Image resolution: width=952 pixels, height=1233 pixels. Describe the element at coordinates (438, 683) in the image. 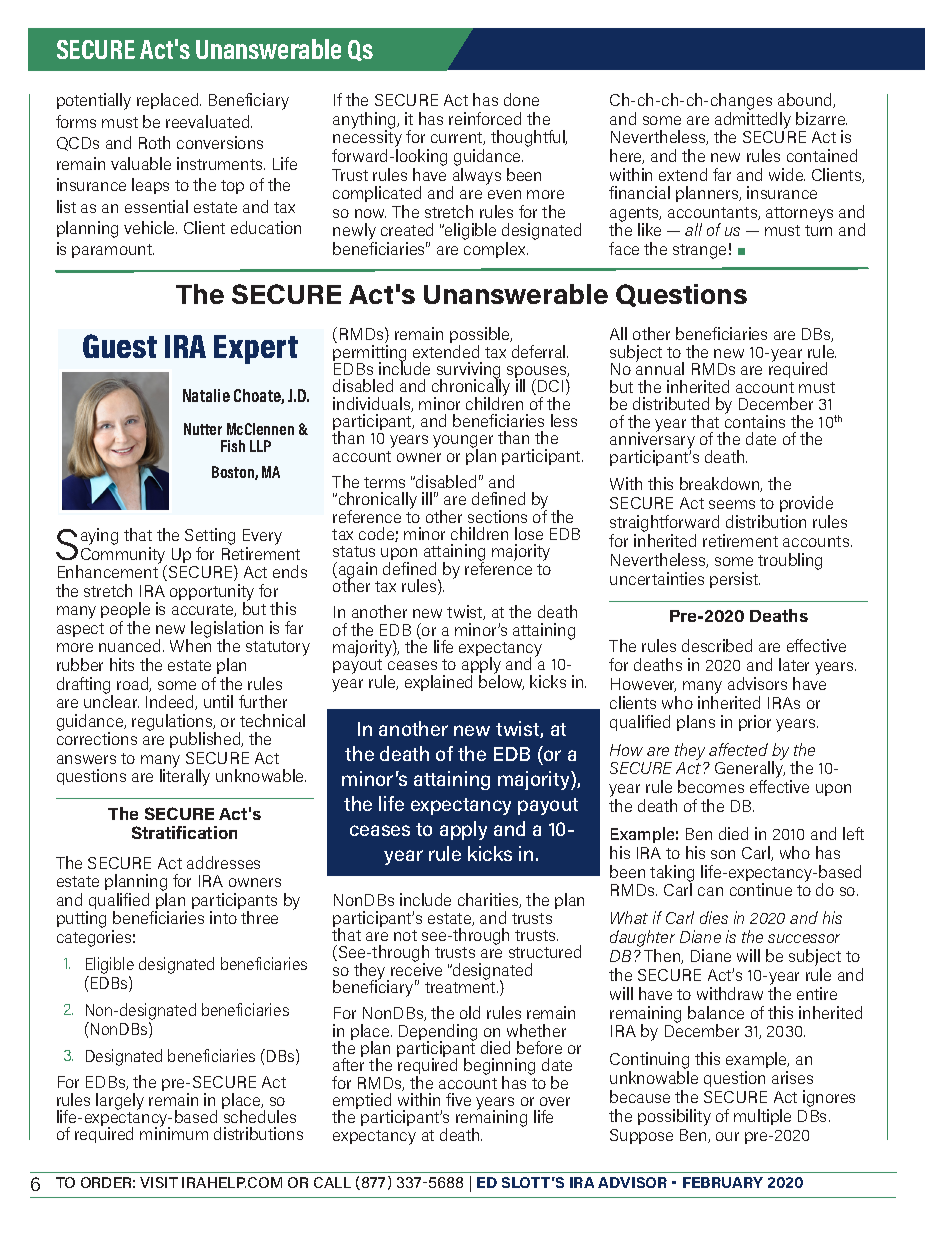

I see `explained` at that location.
